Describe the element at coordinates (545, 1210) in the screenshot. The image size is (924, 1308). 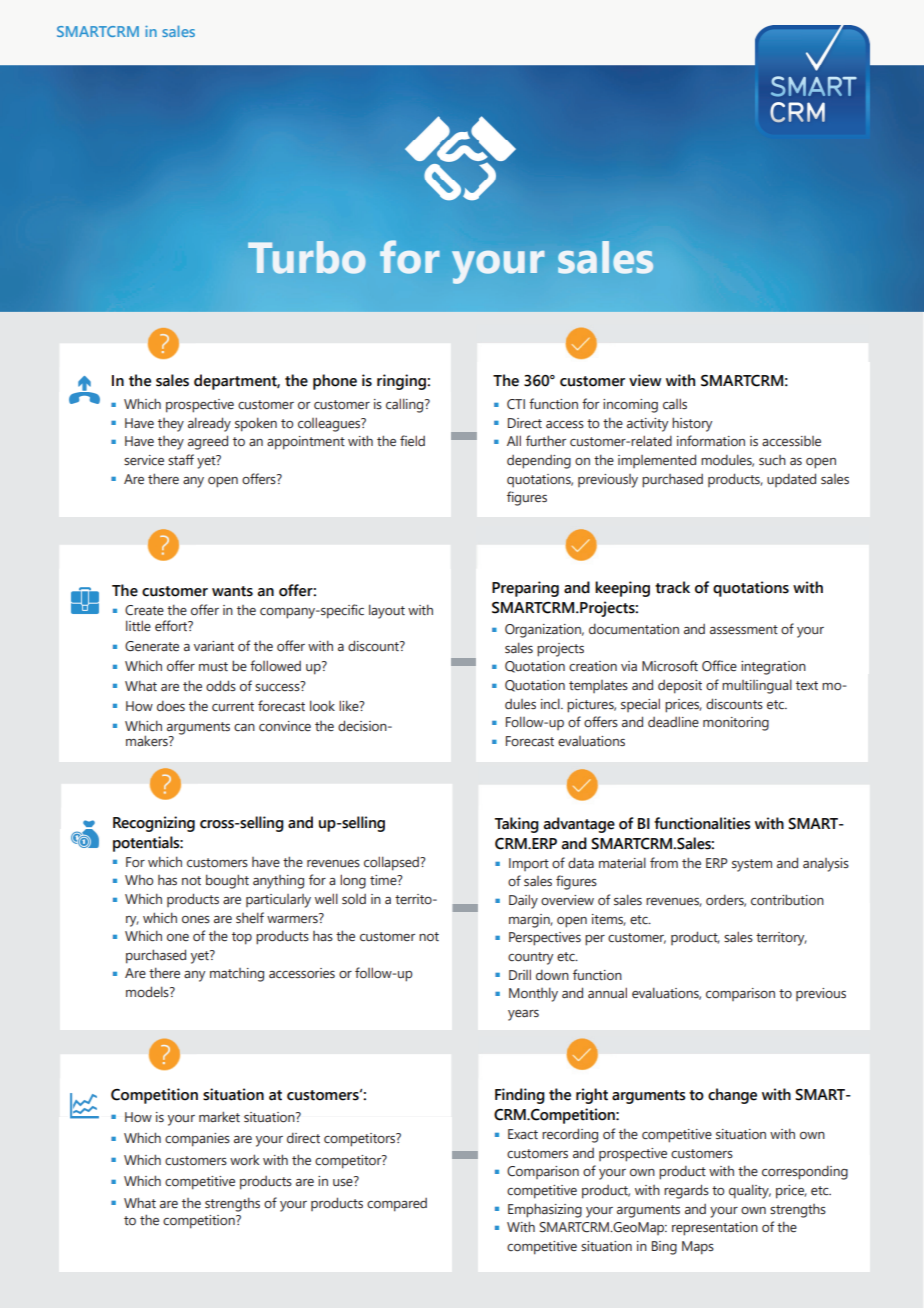
I see `Emphasizing` at that location.
